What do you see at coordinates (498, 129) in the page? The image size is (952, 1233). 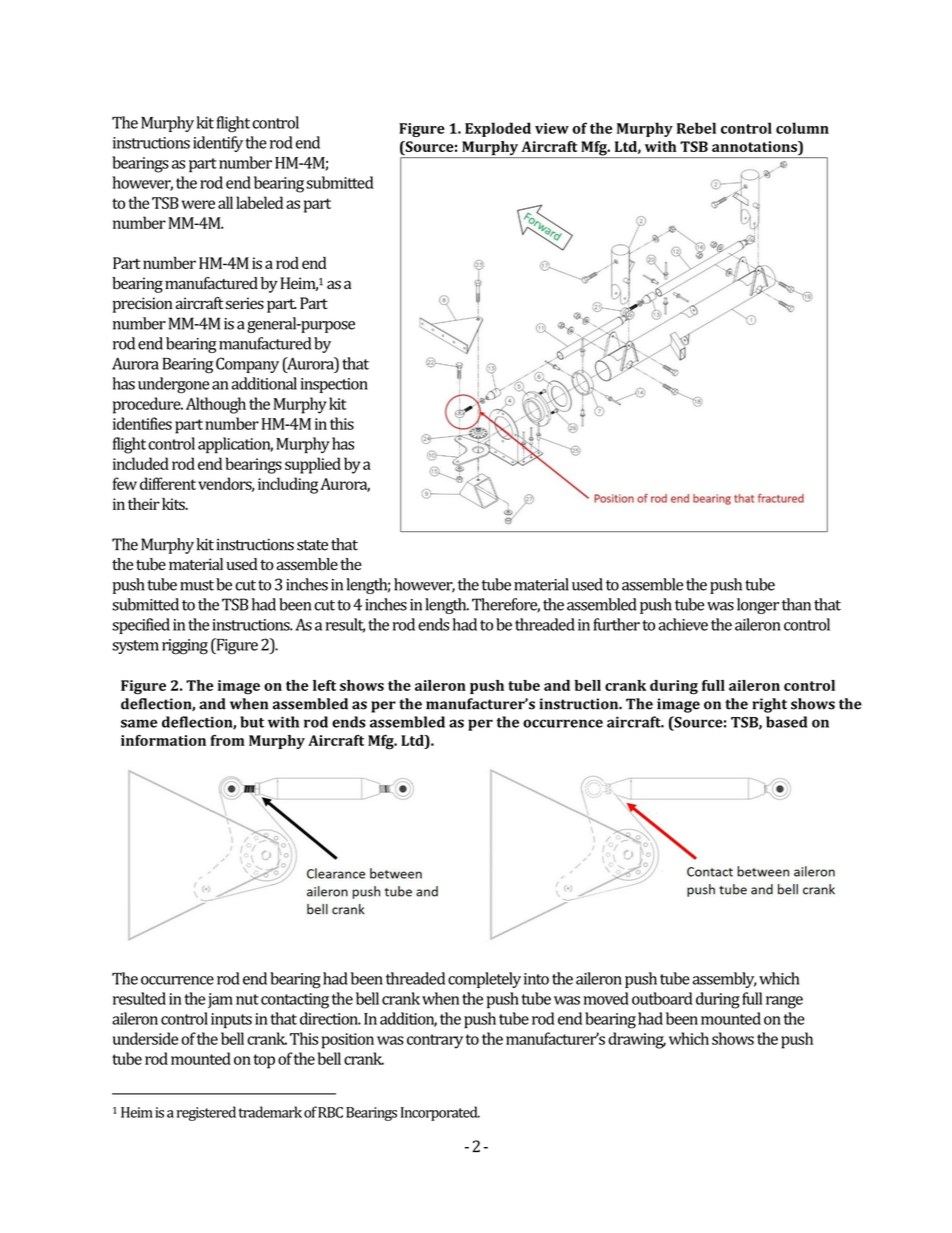 I see `Exploded` at bounding box center [498, 129].
